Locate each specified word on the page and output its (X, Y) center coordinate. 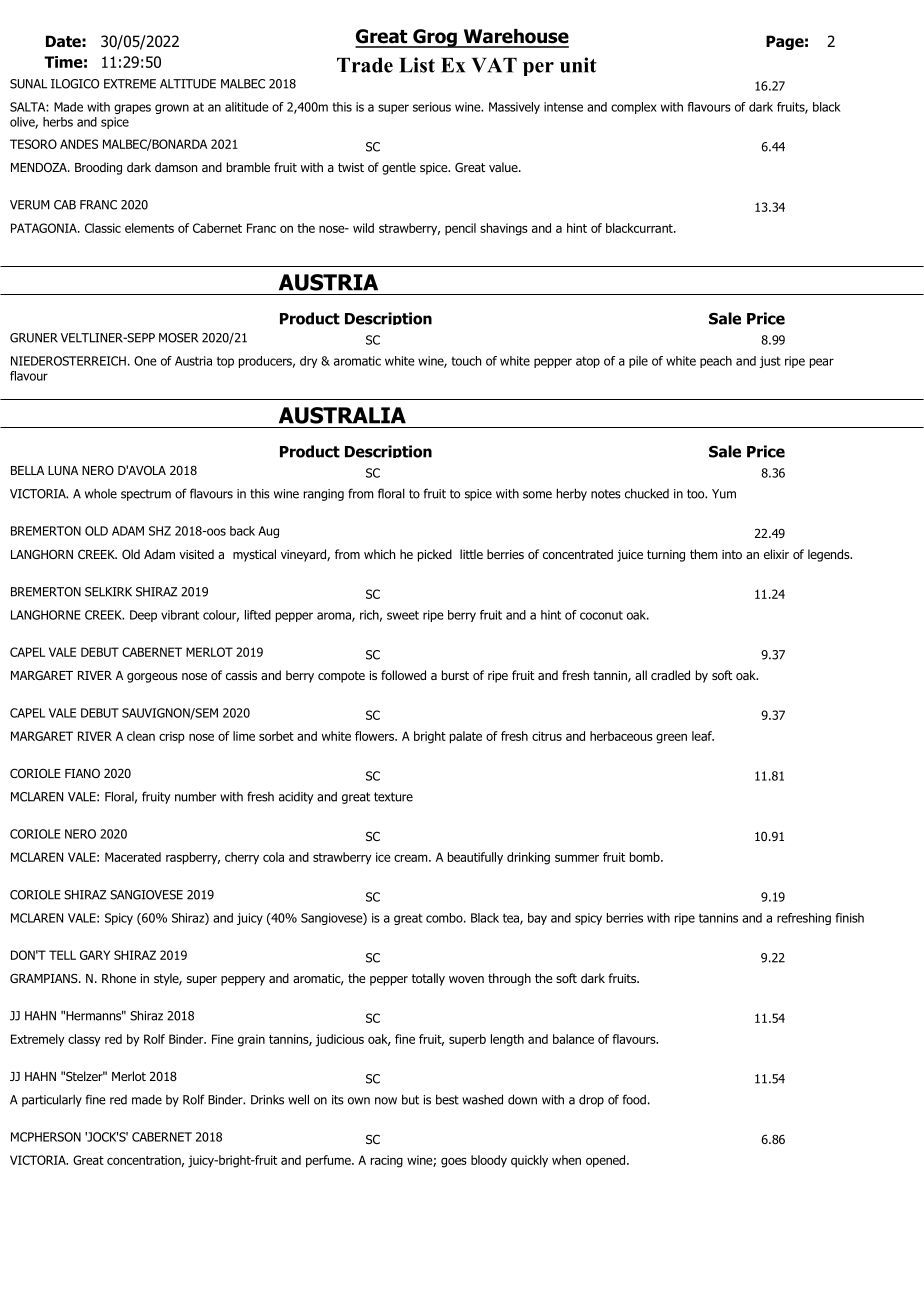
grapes (132, 109)
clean (141, 736)
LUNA (63, 470)
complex (634, 108)
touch (466, 361)
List (417, 65)
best (447, 1099)
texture (393, 797)
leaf (703, 736)
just (770, 362)
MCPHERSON (46, 1137)
